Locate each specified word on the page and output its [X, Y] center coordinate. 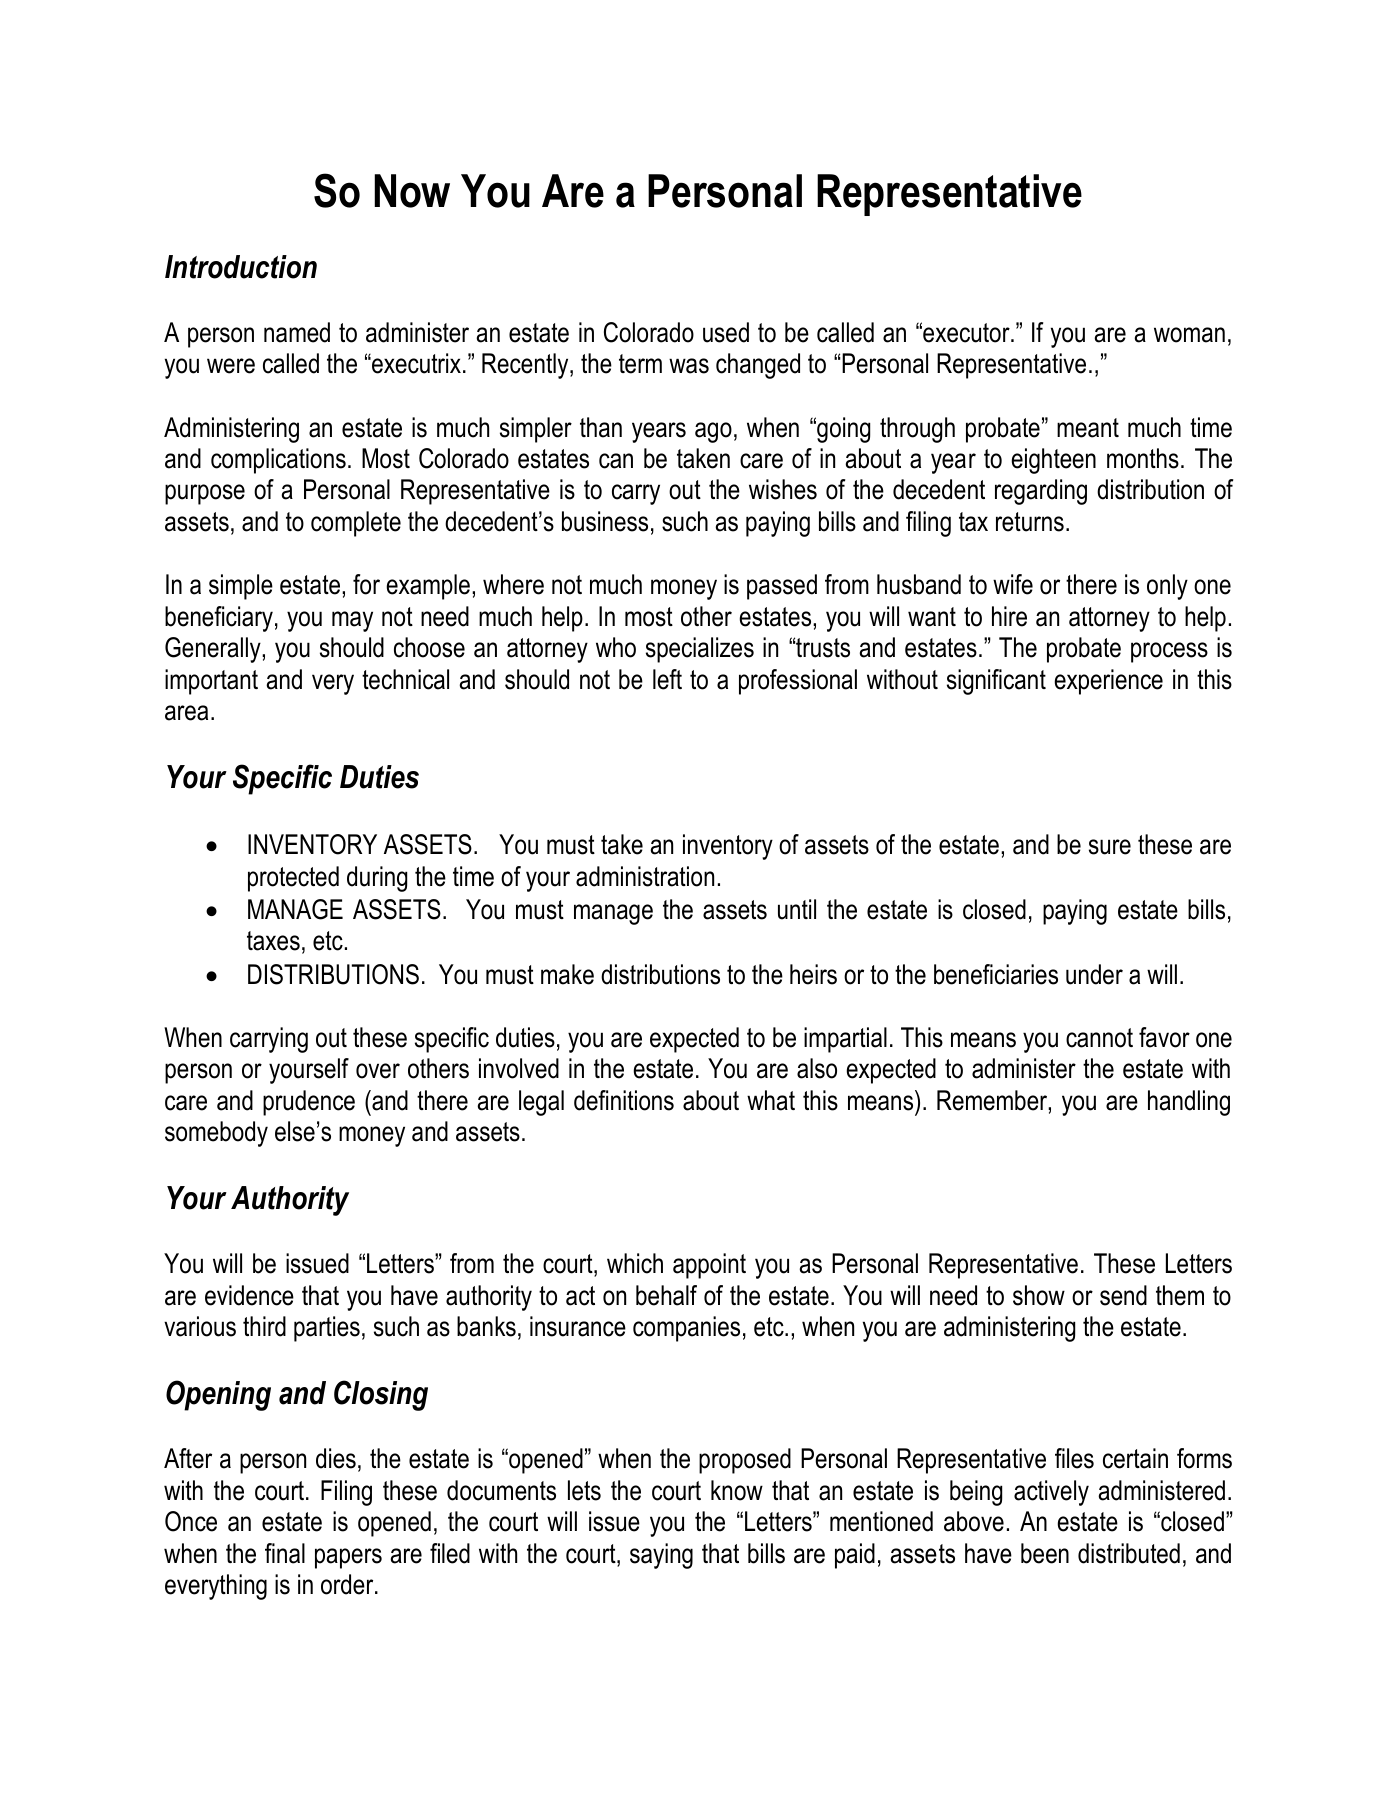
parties [327, 1329]
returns [1030, 522]
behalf [666, 1295]
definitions [624, 1100]
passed [782, 587]
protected [293, 879]
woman [1189, 335]
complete [356, 524]
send [1123, 1295]
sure [1110, 847]
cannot [1099, 1038]
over [378, 1071]
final [285, 1553]
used [726, 332]
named [297, 332]
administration [645, 876]
